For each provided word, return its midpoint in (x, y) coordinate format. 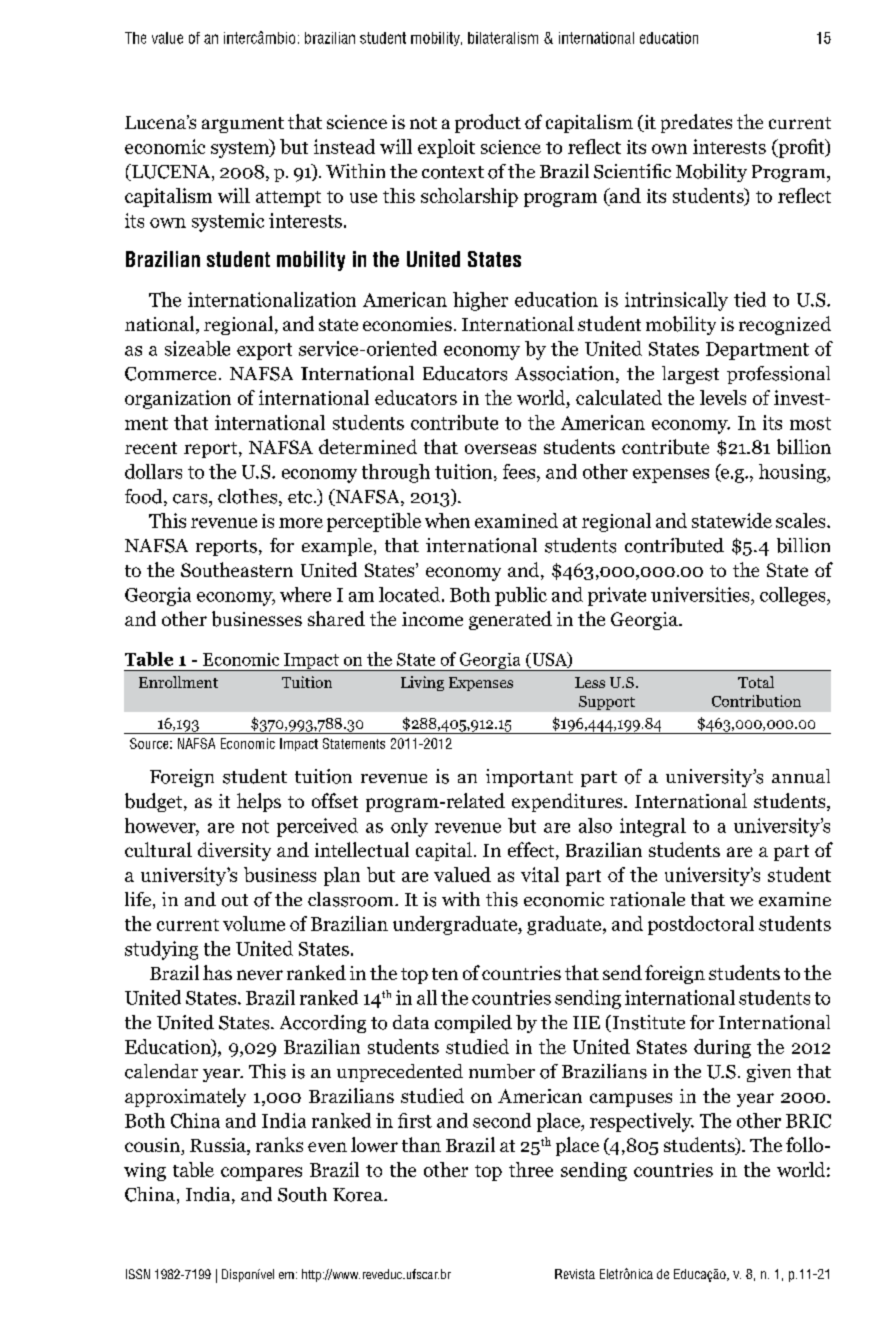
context (453, 172)
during (722, 1048)
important (529, 778)
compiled (473, 1024)
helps (259, 802)
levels (723, 397)
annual (801, 776)
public (521, 596)
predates (696, 123)
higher (480, 301)
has (217, 972)
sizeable (197, 348)
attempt (288, 199)
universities (701, 594)
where (305, 594)
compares (261, 1174)
